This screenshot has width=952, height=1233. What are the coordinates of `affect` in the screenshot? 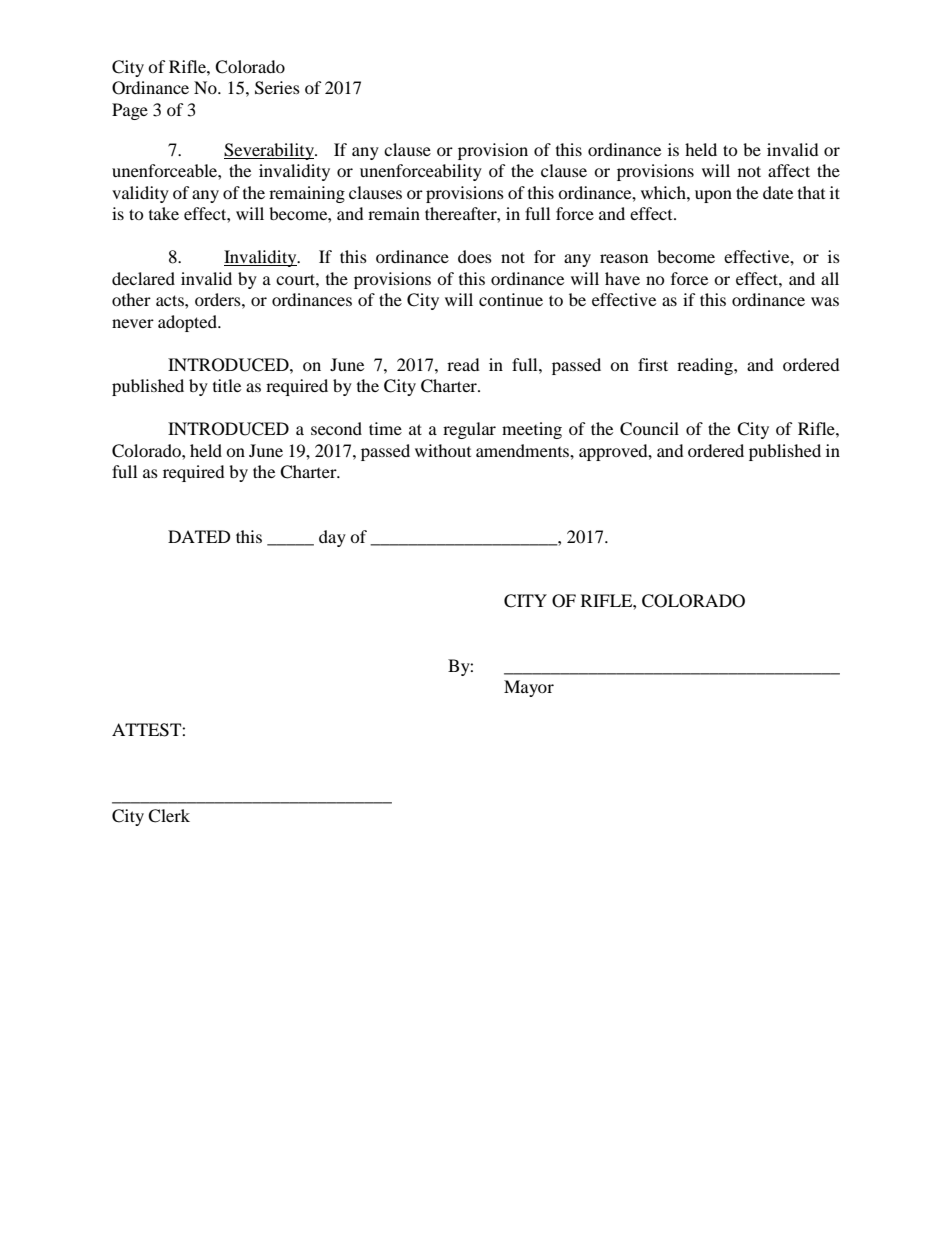 It's located at (789, 170).
